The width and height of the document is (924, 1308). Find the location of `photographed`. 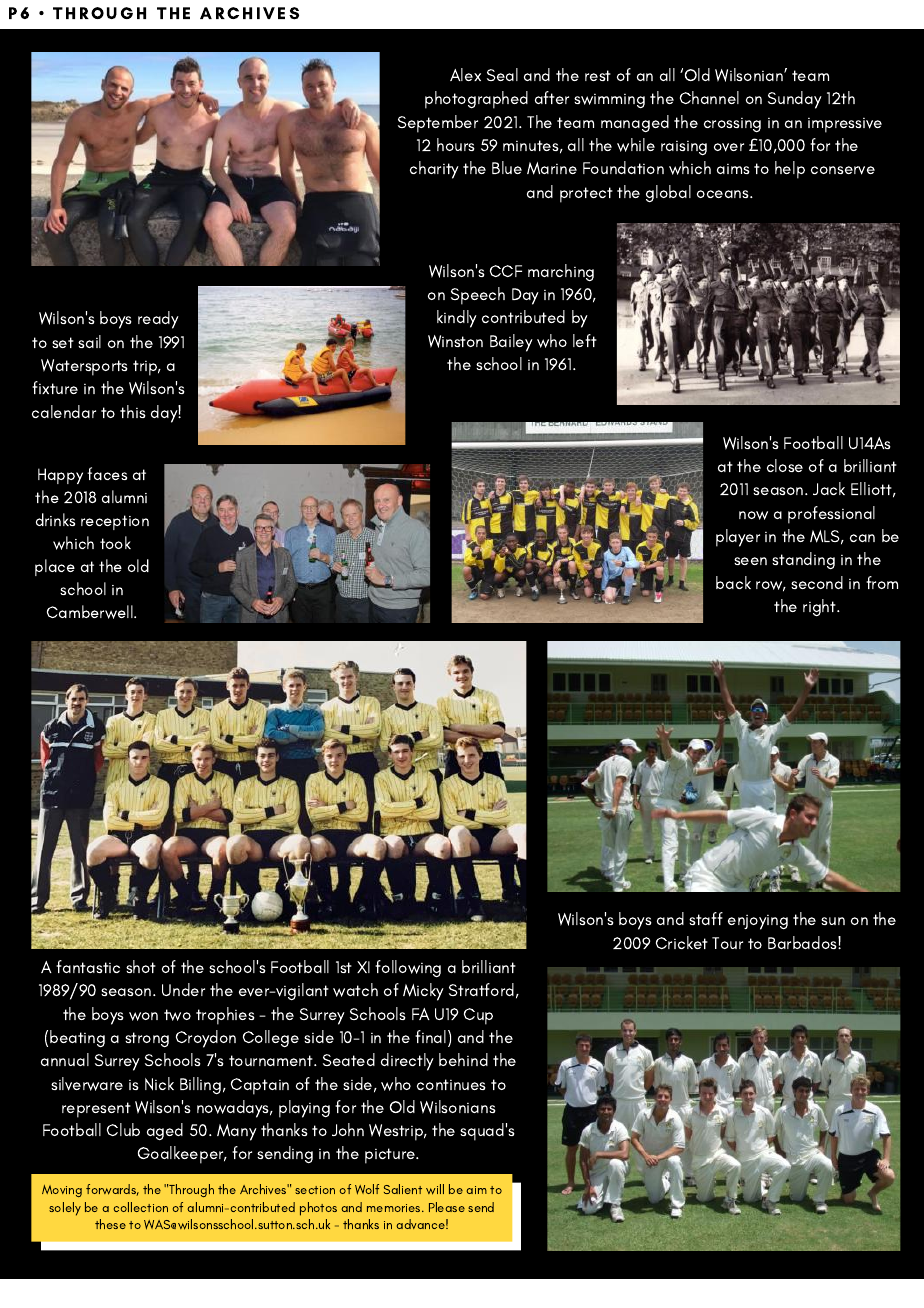

photographed is located at coordinates (476, 100).
